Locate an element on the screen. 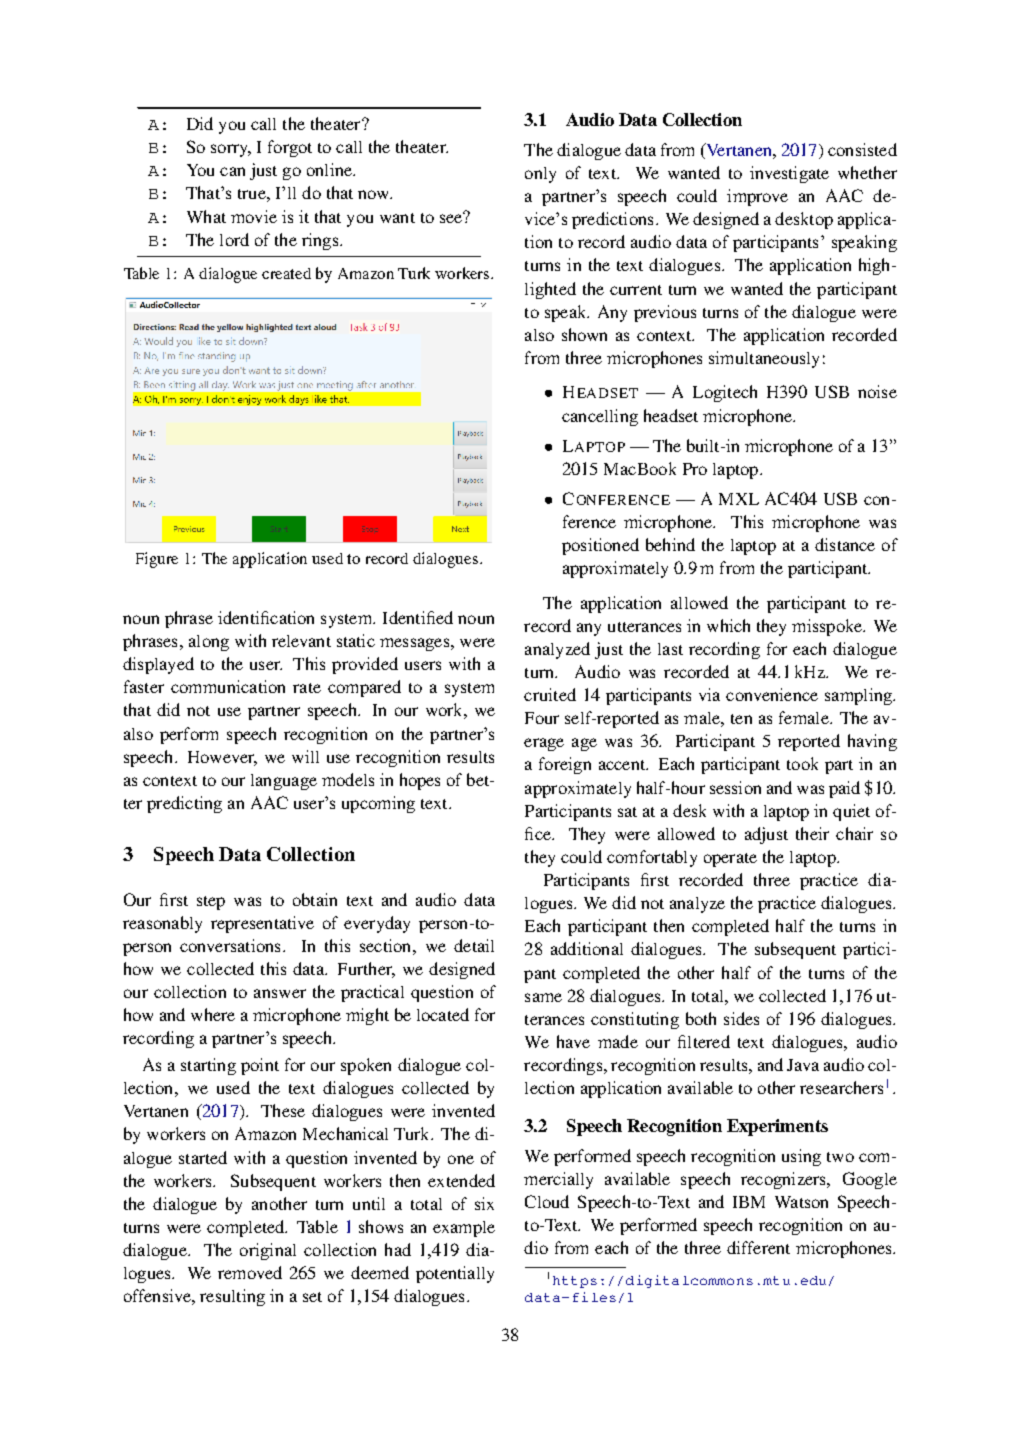 The height and width of the screenshot is (1437, 1016). movie is located at coordinates (254, 216).
